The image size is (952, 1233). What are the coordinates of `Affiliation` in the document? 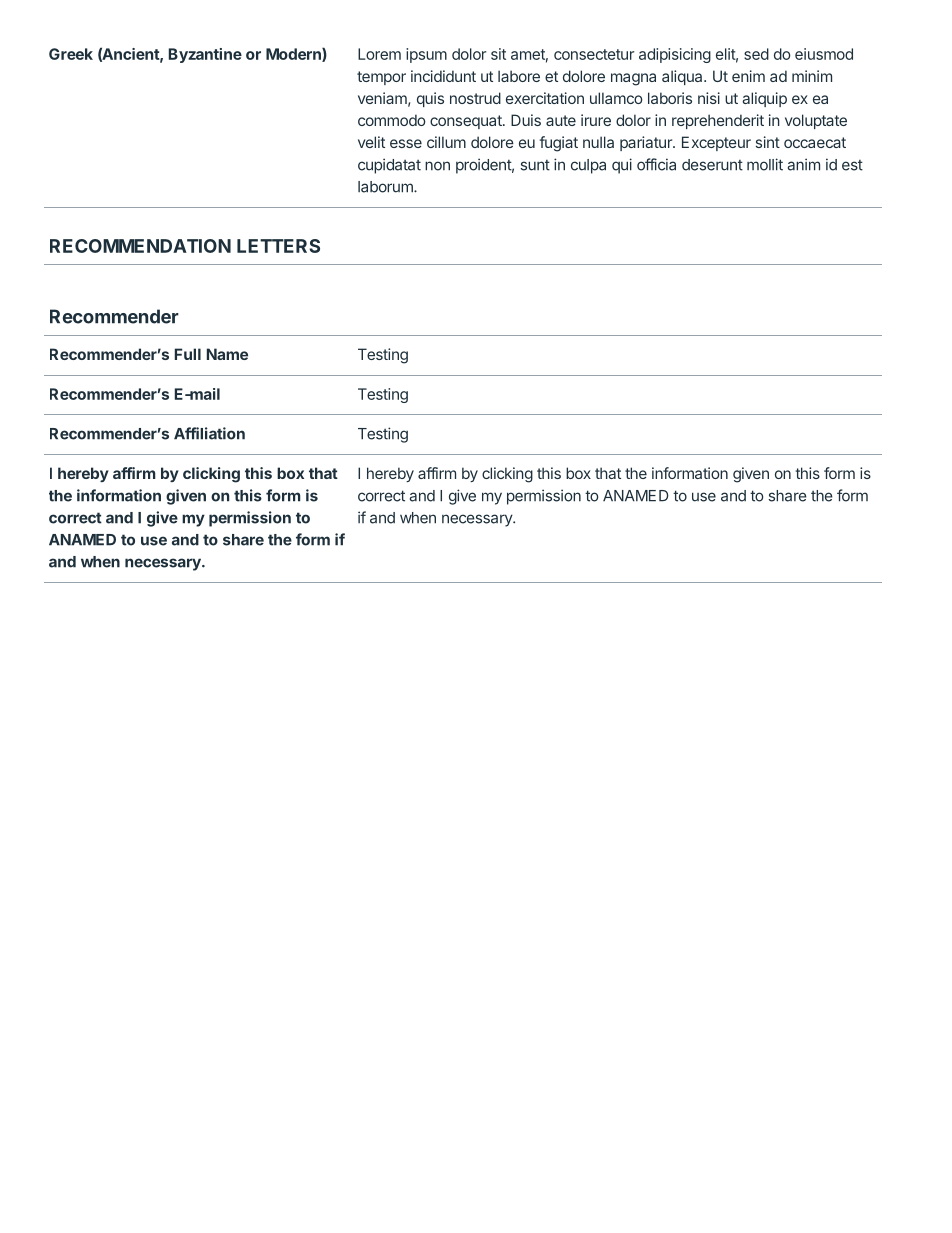 It's located at (209, 433).
